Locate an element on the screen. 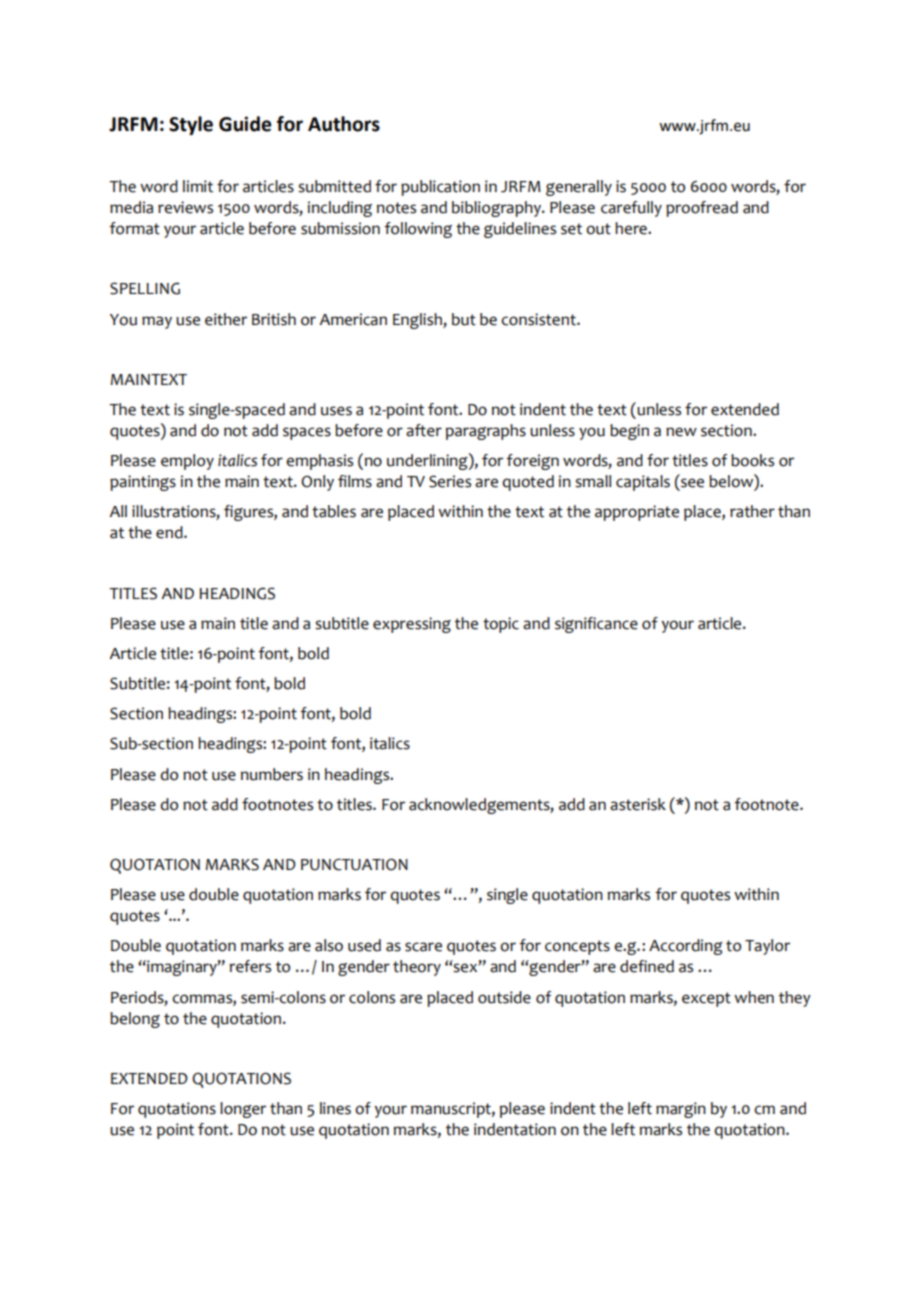 The height and width of the screenshot is (1308, 924). longer is located at coordinates (243, 1110).
